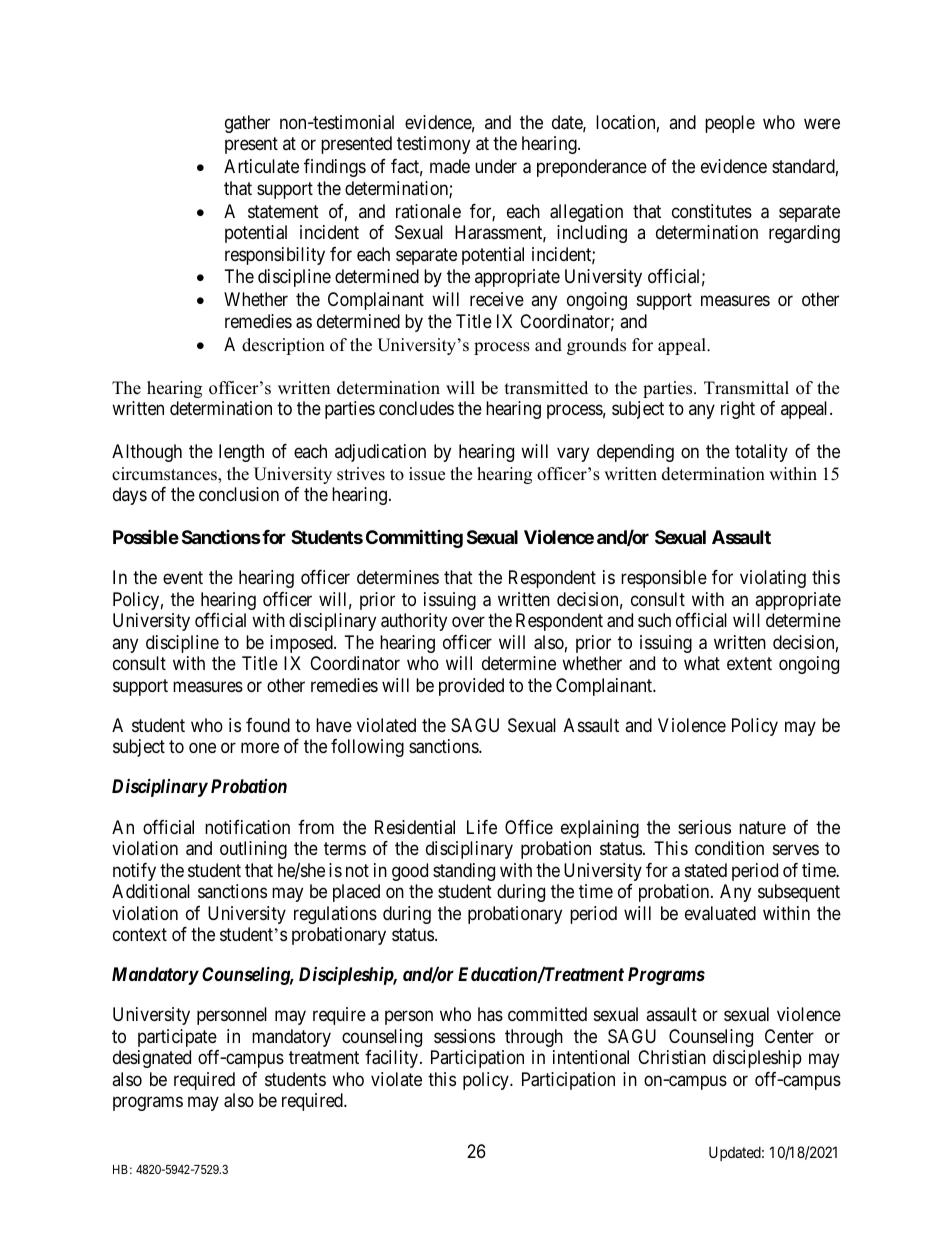 This image has width=952, height=1233. What do you see at coordinates (427, 474) in the image?
I see `issue` at bounding box center [427, 474].
